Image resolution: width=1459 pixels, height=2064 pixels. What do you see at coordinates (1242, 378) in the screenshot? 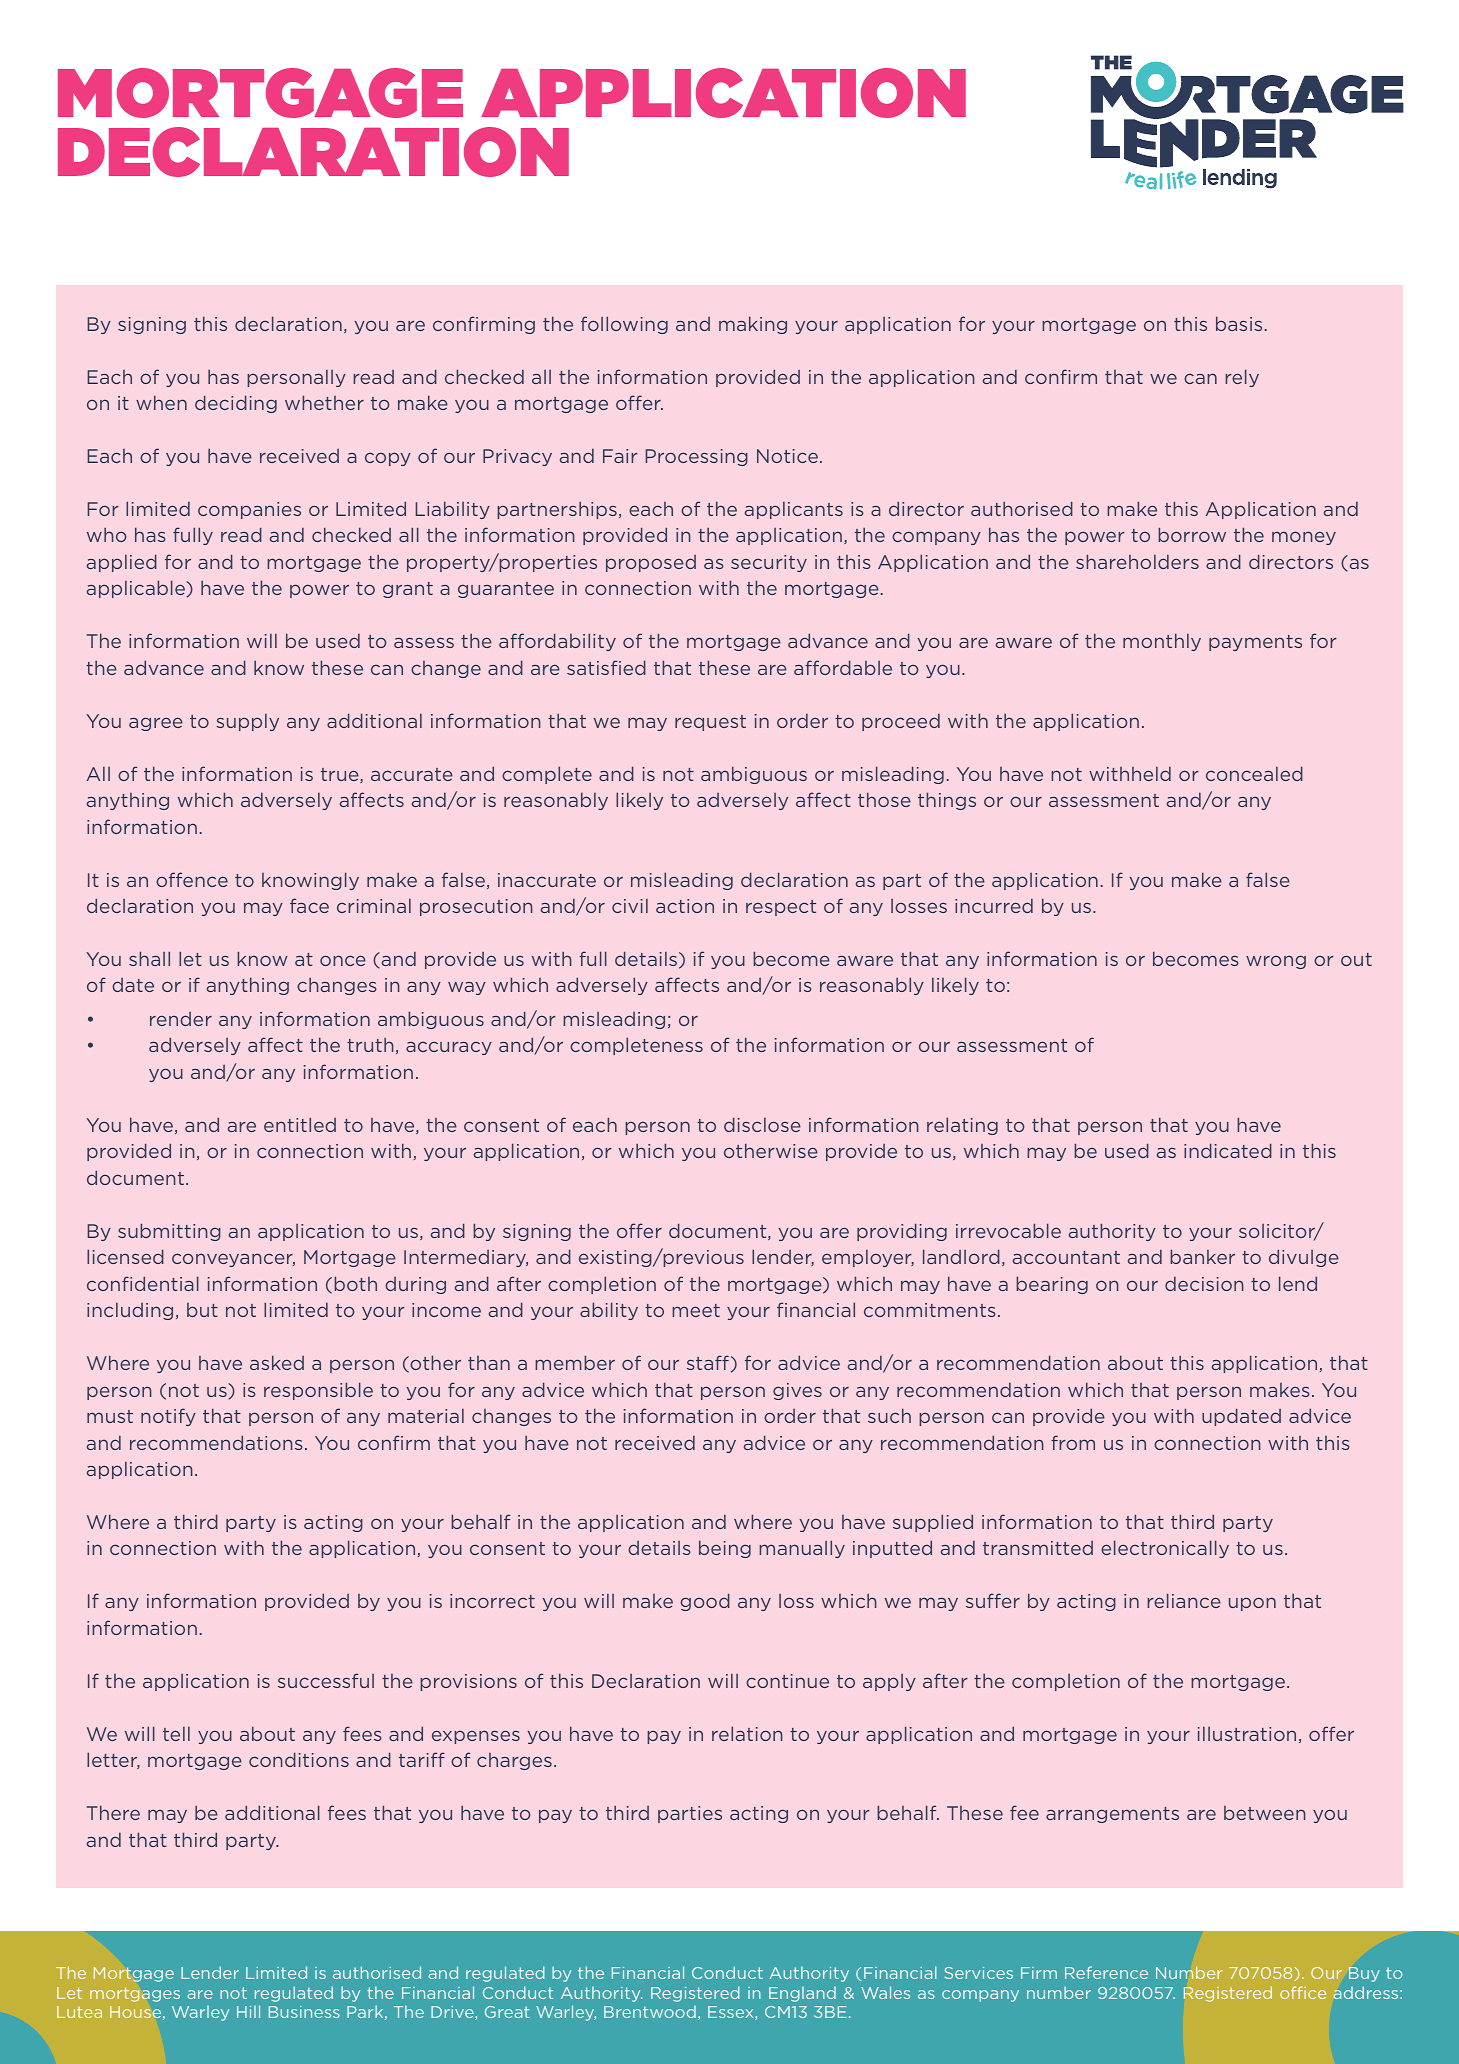
I see `rely` at bounding box center [1242, 378].
